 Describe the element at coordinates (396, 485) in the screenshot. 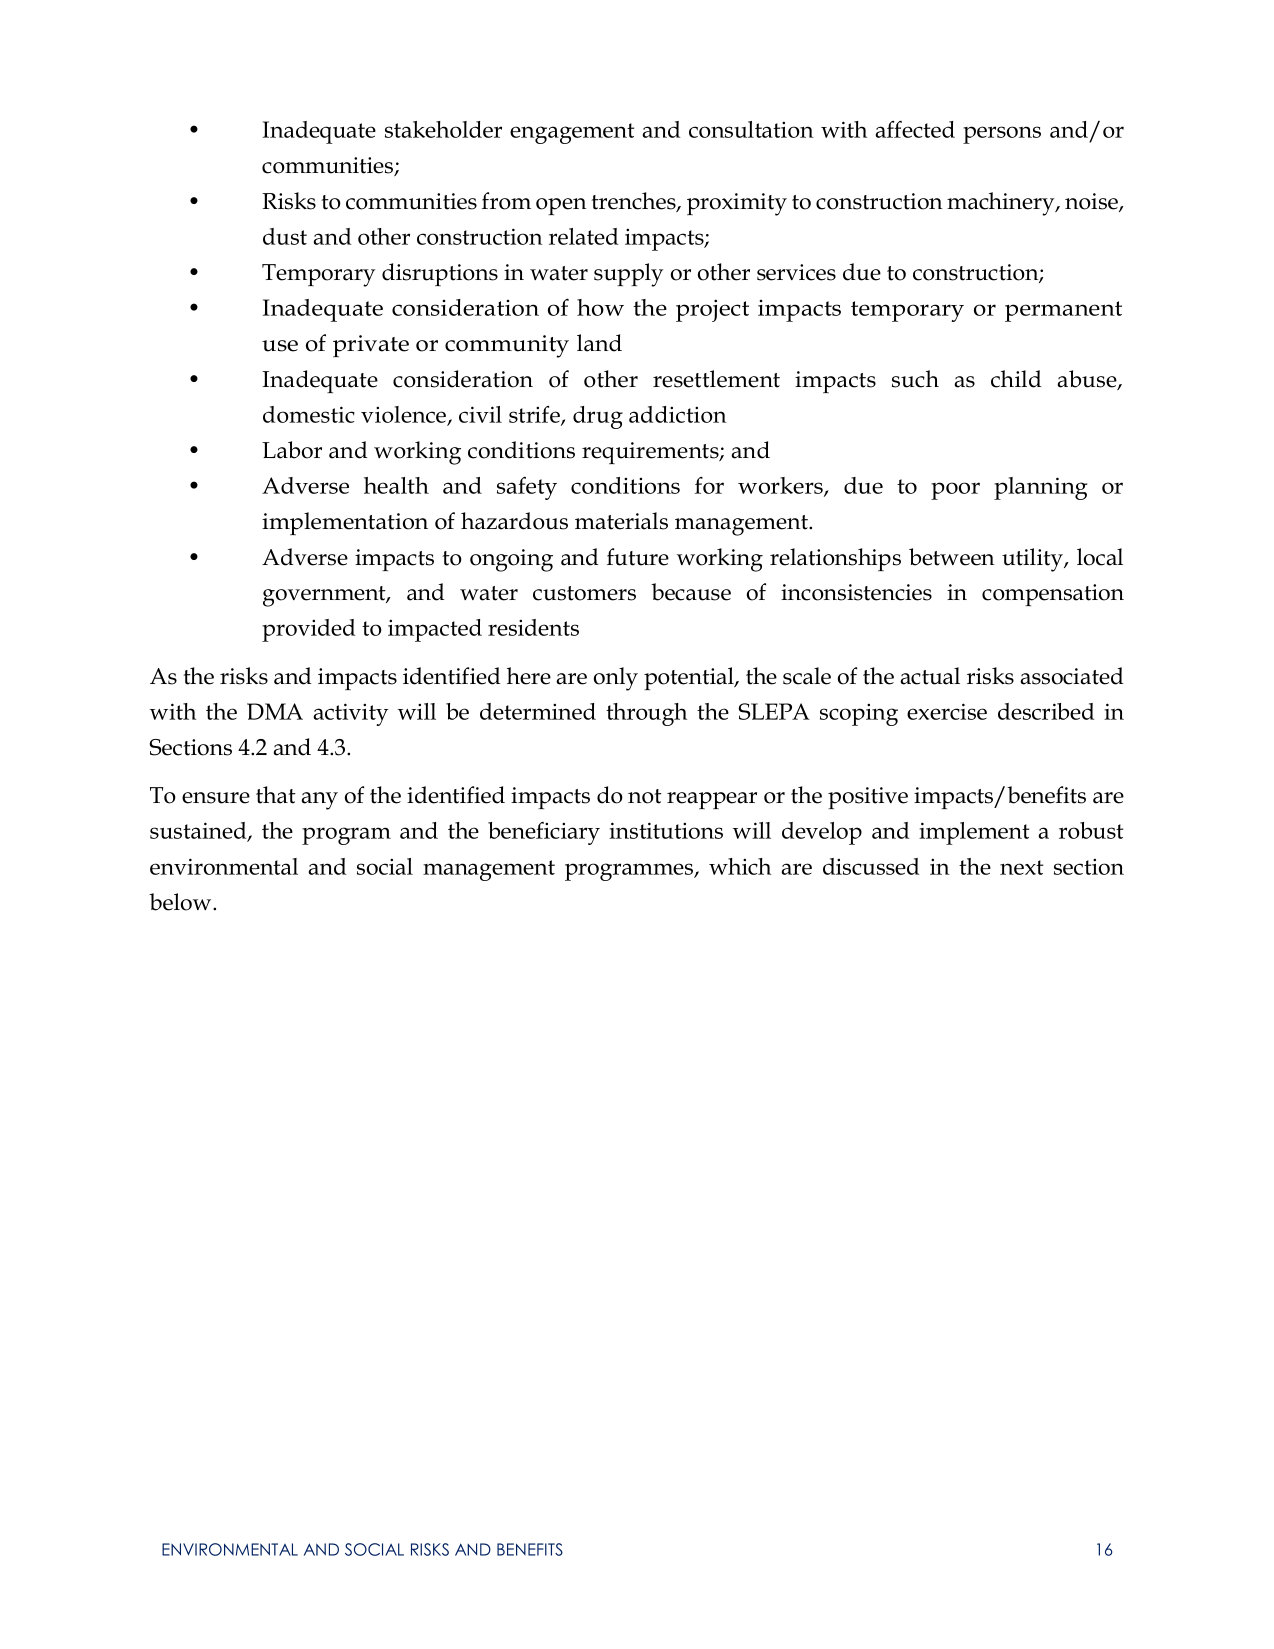

I see `health` at that location.
